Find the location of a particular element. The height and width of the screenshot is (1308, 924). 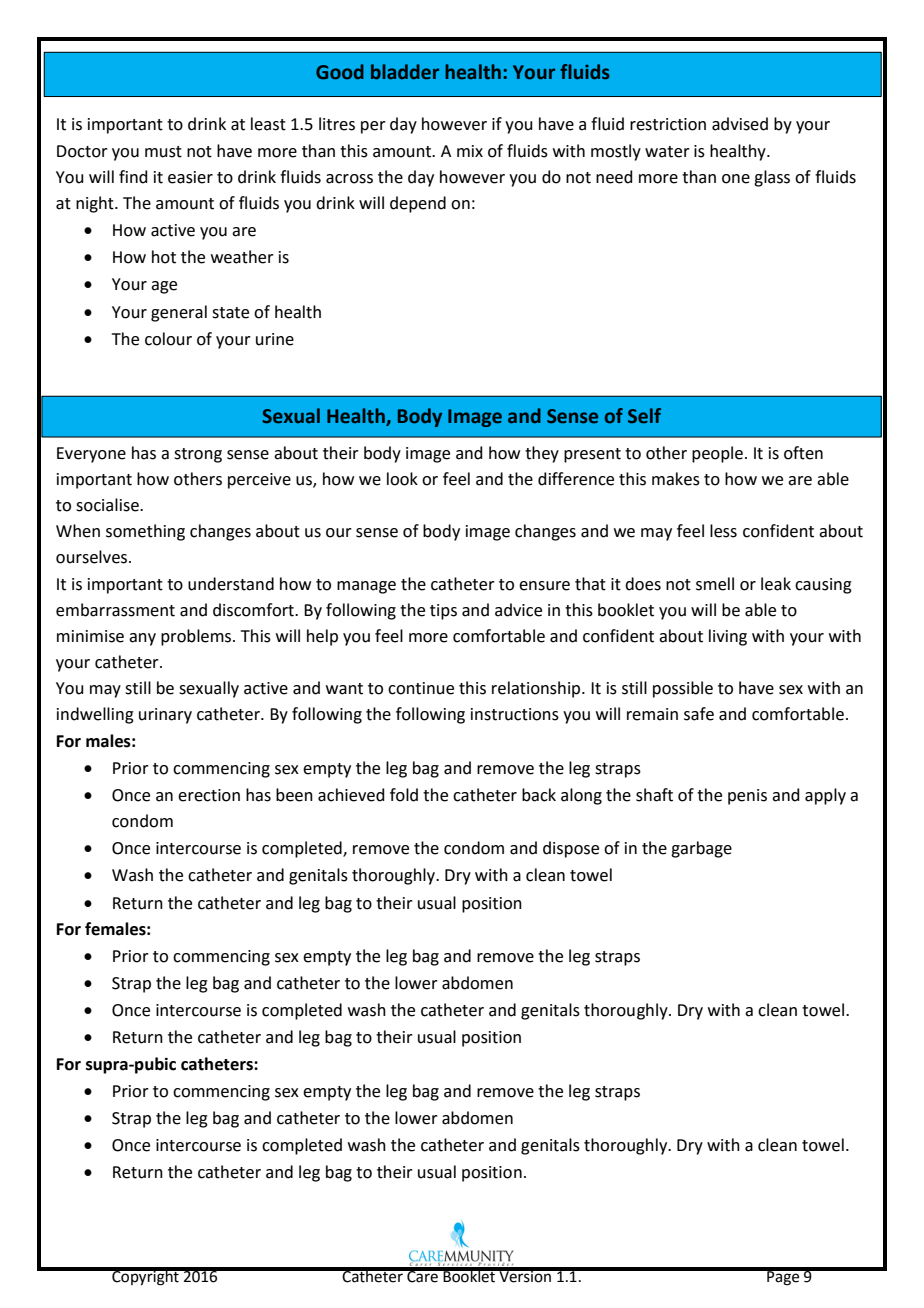

garbage is located at coordinates (701, 849).
